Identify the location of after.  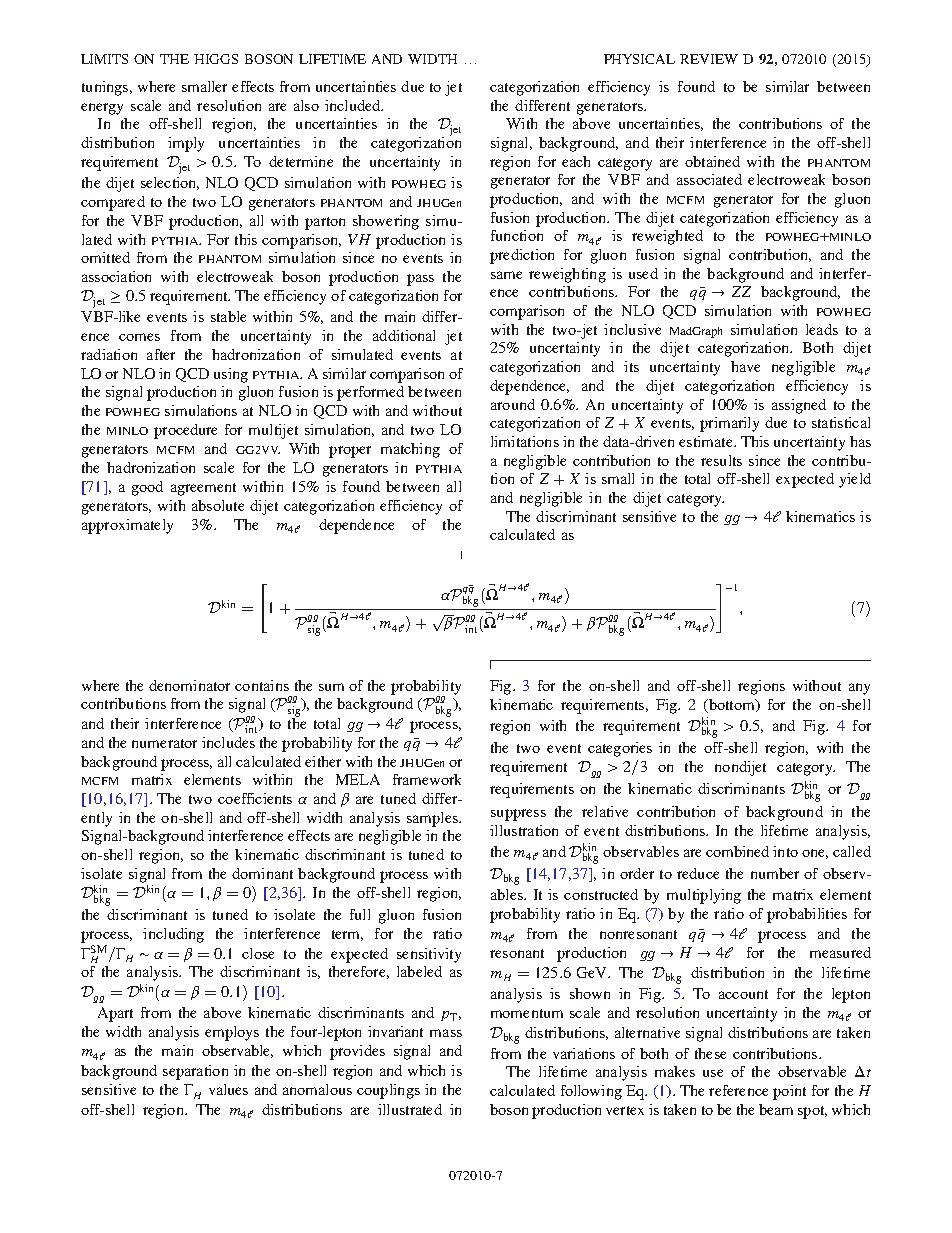
(161, 354).
